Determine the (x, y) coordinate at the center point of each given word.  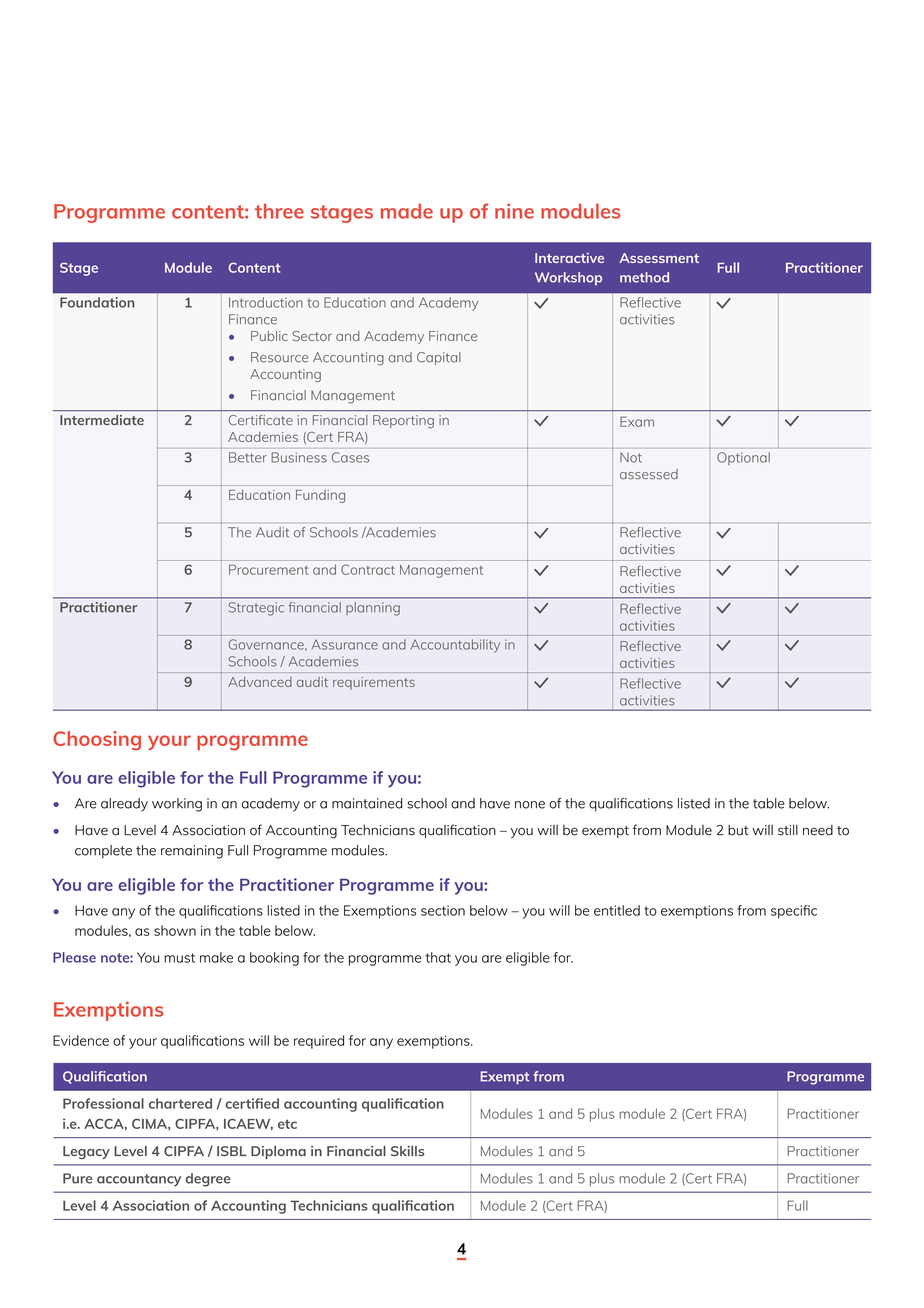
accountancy (139, 1180)
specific (794, 912)
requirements (374, 683)
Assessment (659, 258)
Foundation (97, 302)
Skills (407, 1151)
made (407, 211)
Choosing (97, 740)
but (738, 830)
